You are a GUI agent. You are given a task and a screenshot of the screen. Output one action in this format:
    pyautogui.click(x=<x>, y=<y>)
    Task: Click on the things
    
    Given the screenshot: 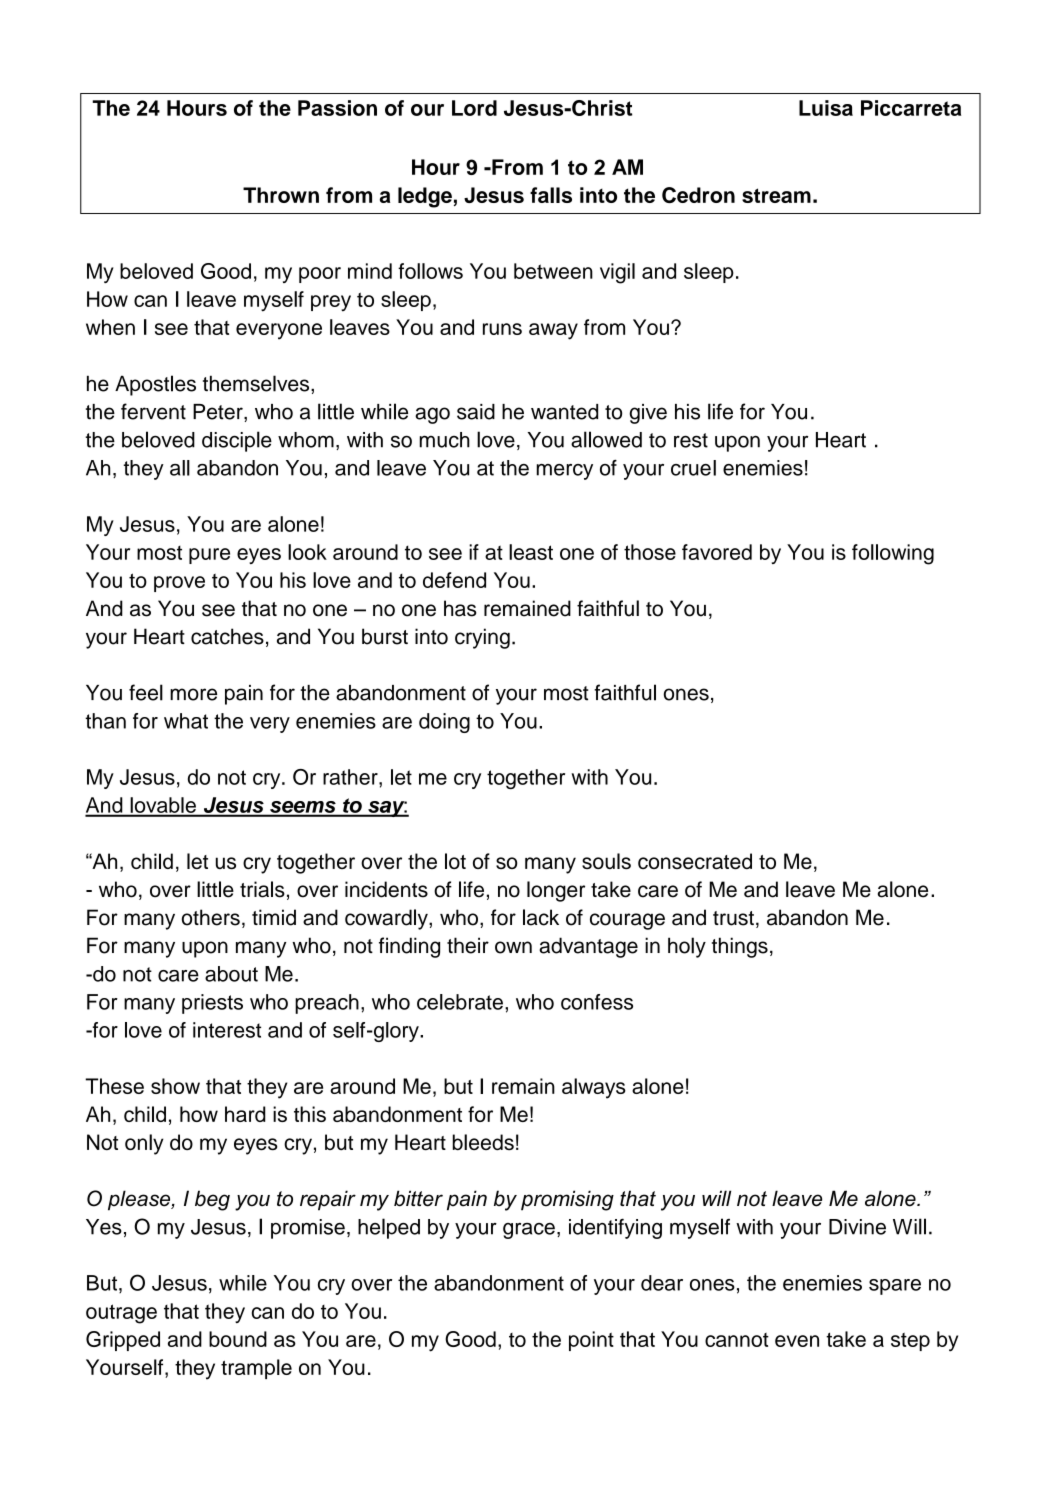 What is the action you would take?
    pyautogui.click(x=740, y=947)
